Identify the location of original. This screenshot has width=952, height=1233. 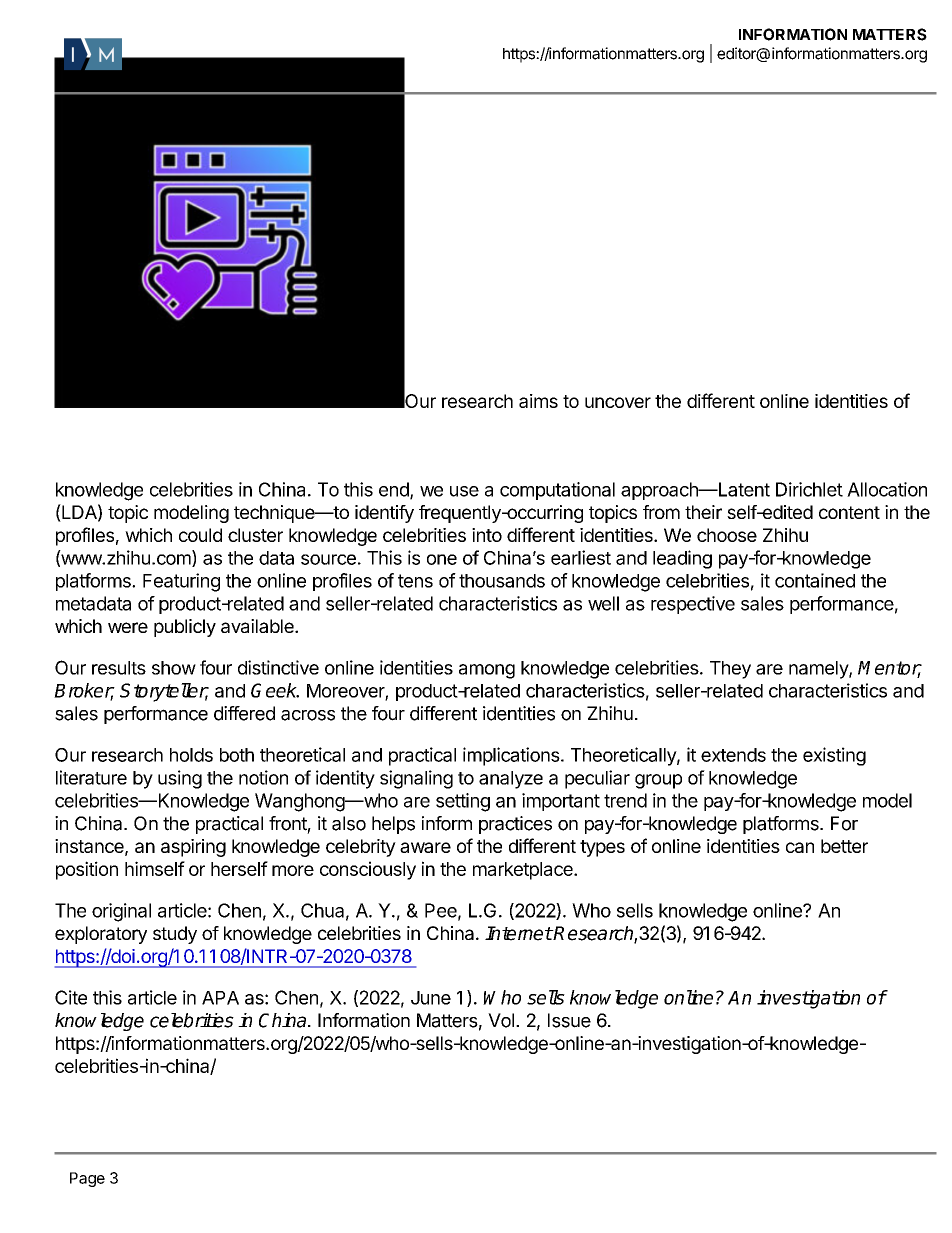
(121, 912).
